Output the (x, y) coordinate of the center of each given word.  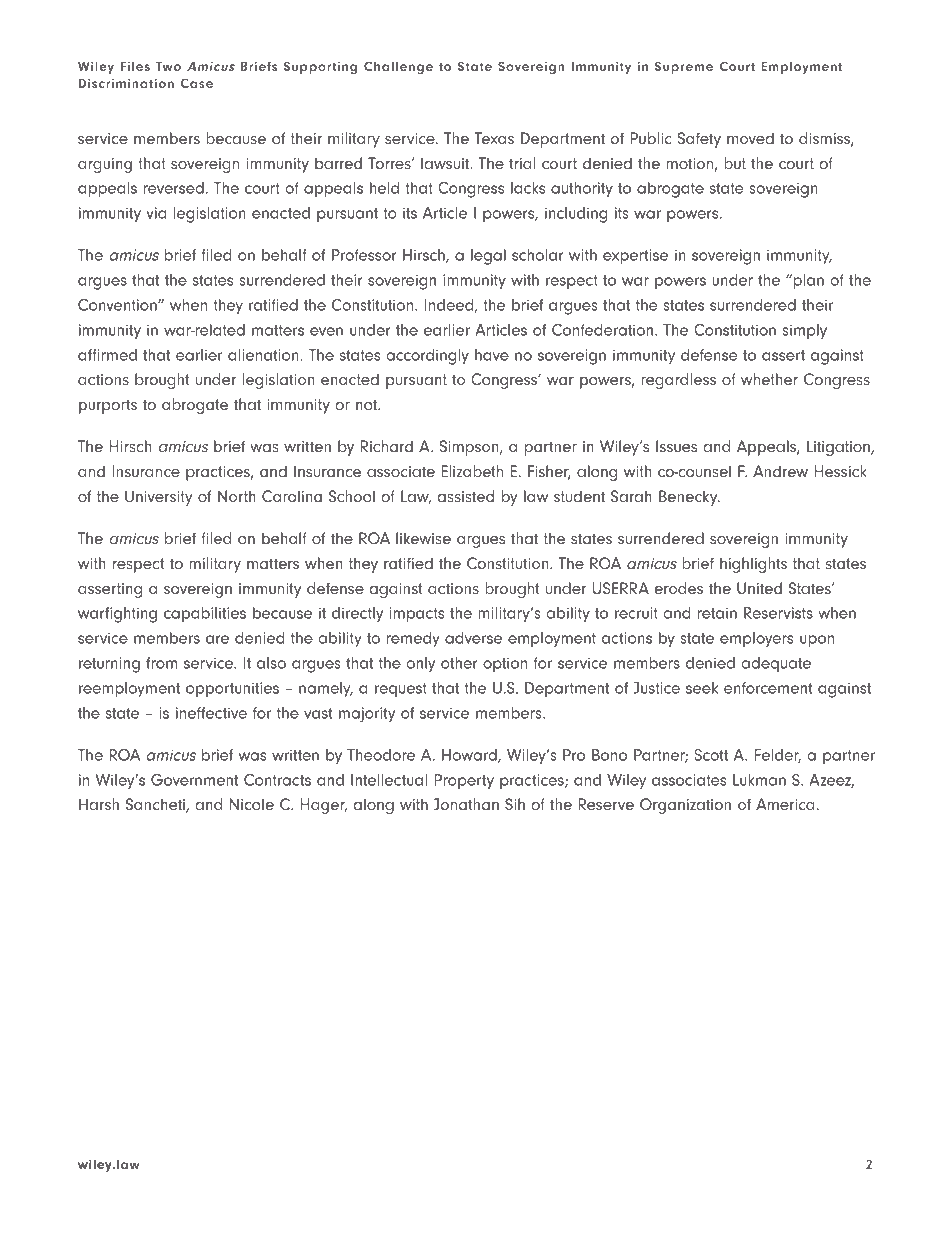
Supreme (684, 67)
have (492, 355)
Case (197, 83)
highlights (753, 565)
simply (804, 332)
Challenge (398, 67)
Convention (118, 305)
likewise (423, 538)
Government (194, 780)
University (159, 498)
